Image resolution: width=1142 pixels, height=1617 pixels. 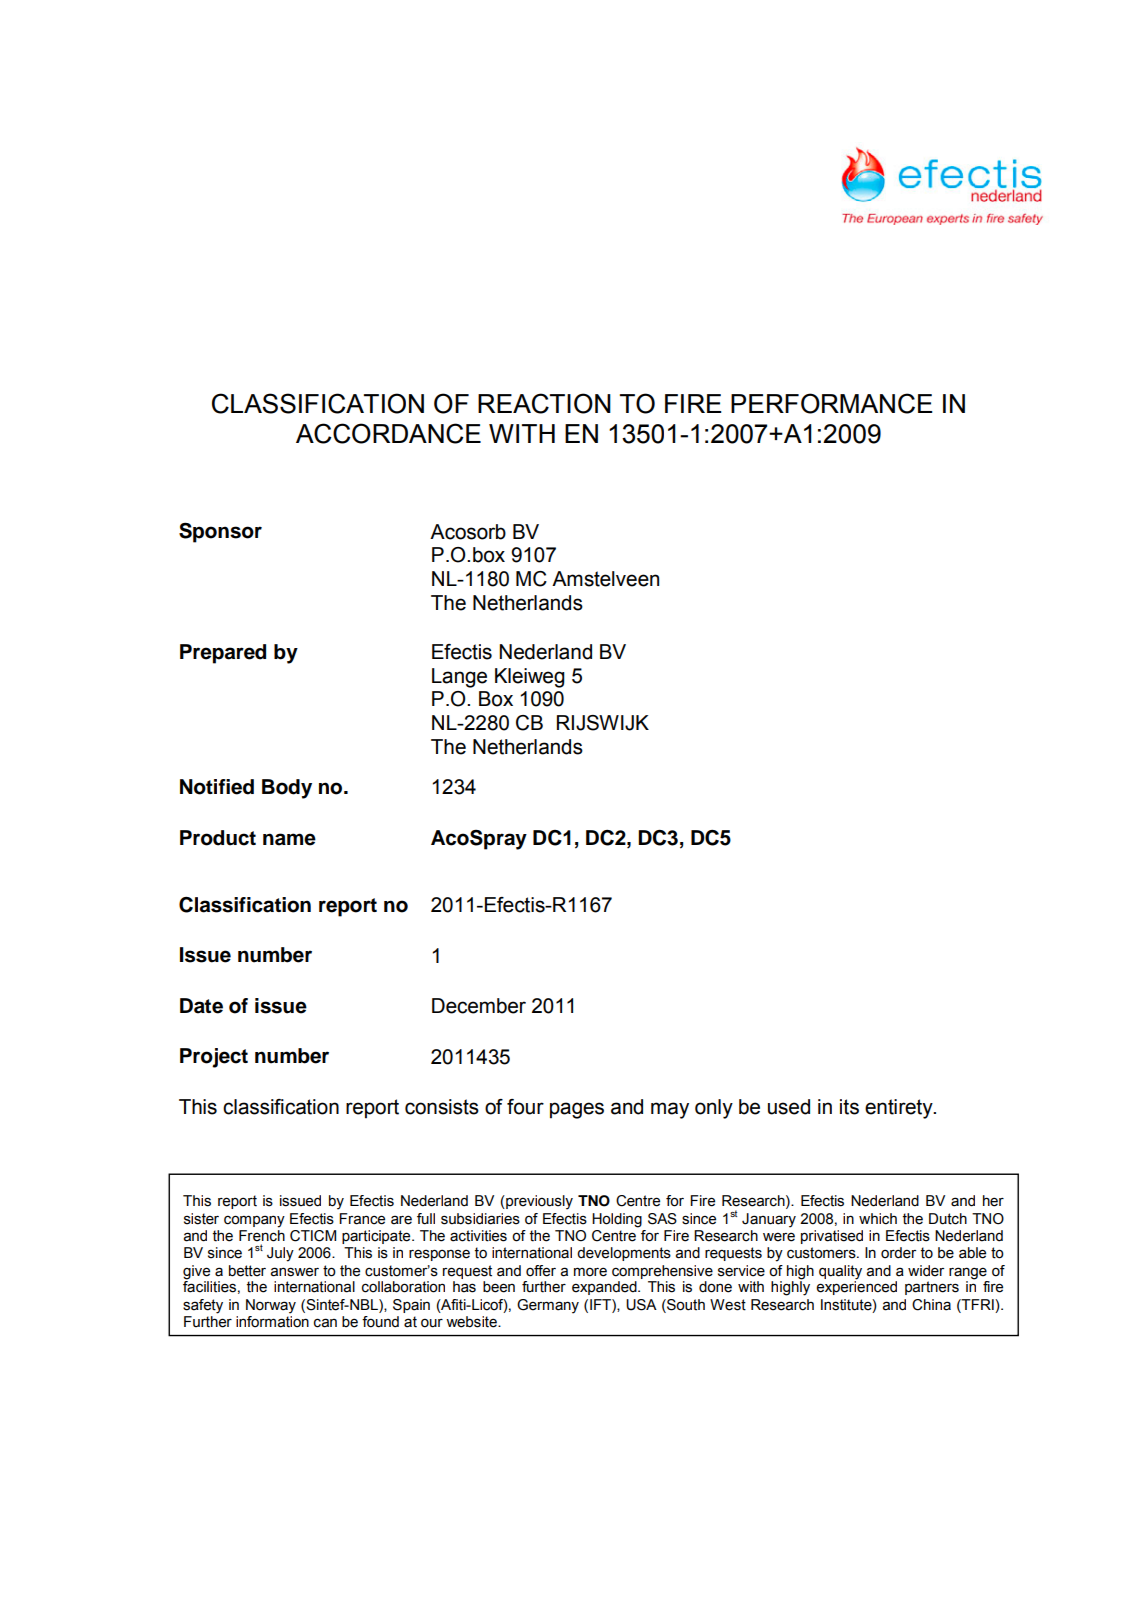 I want to click on December, so click(x=479, y=1006).
